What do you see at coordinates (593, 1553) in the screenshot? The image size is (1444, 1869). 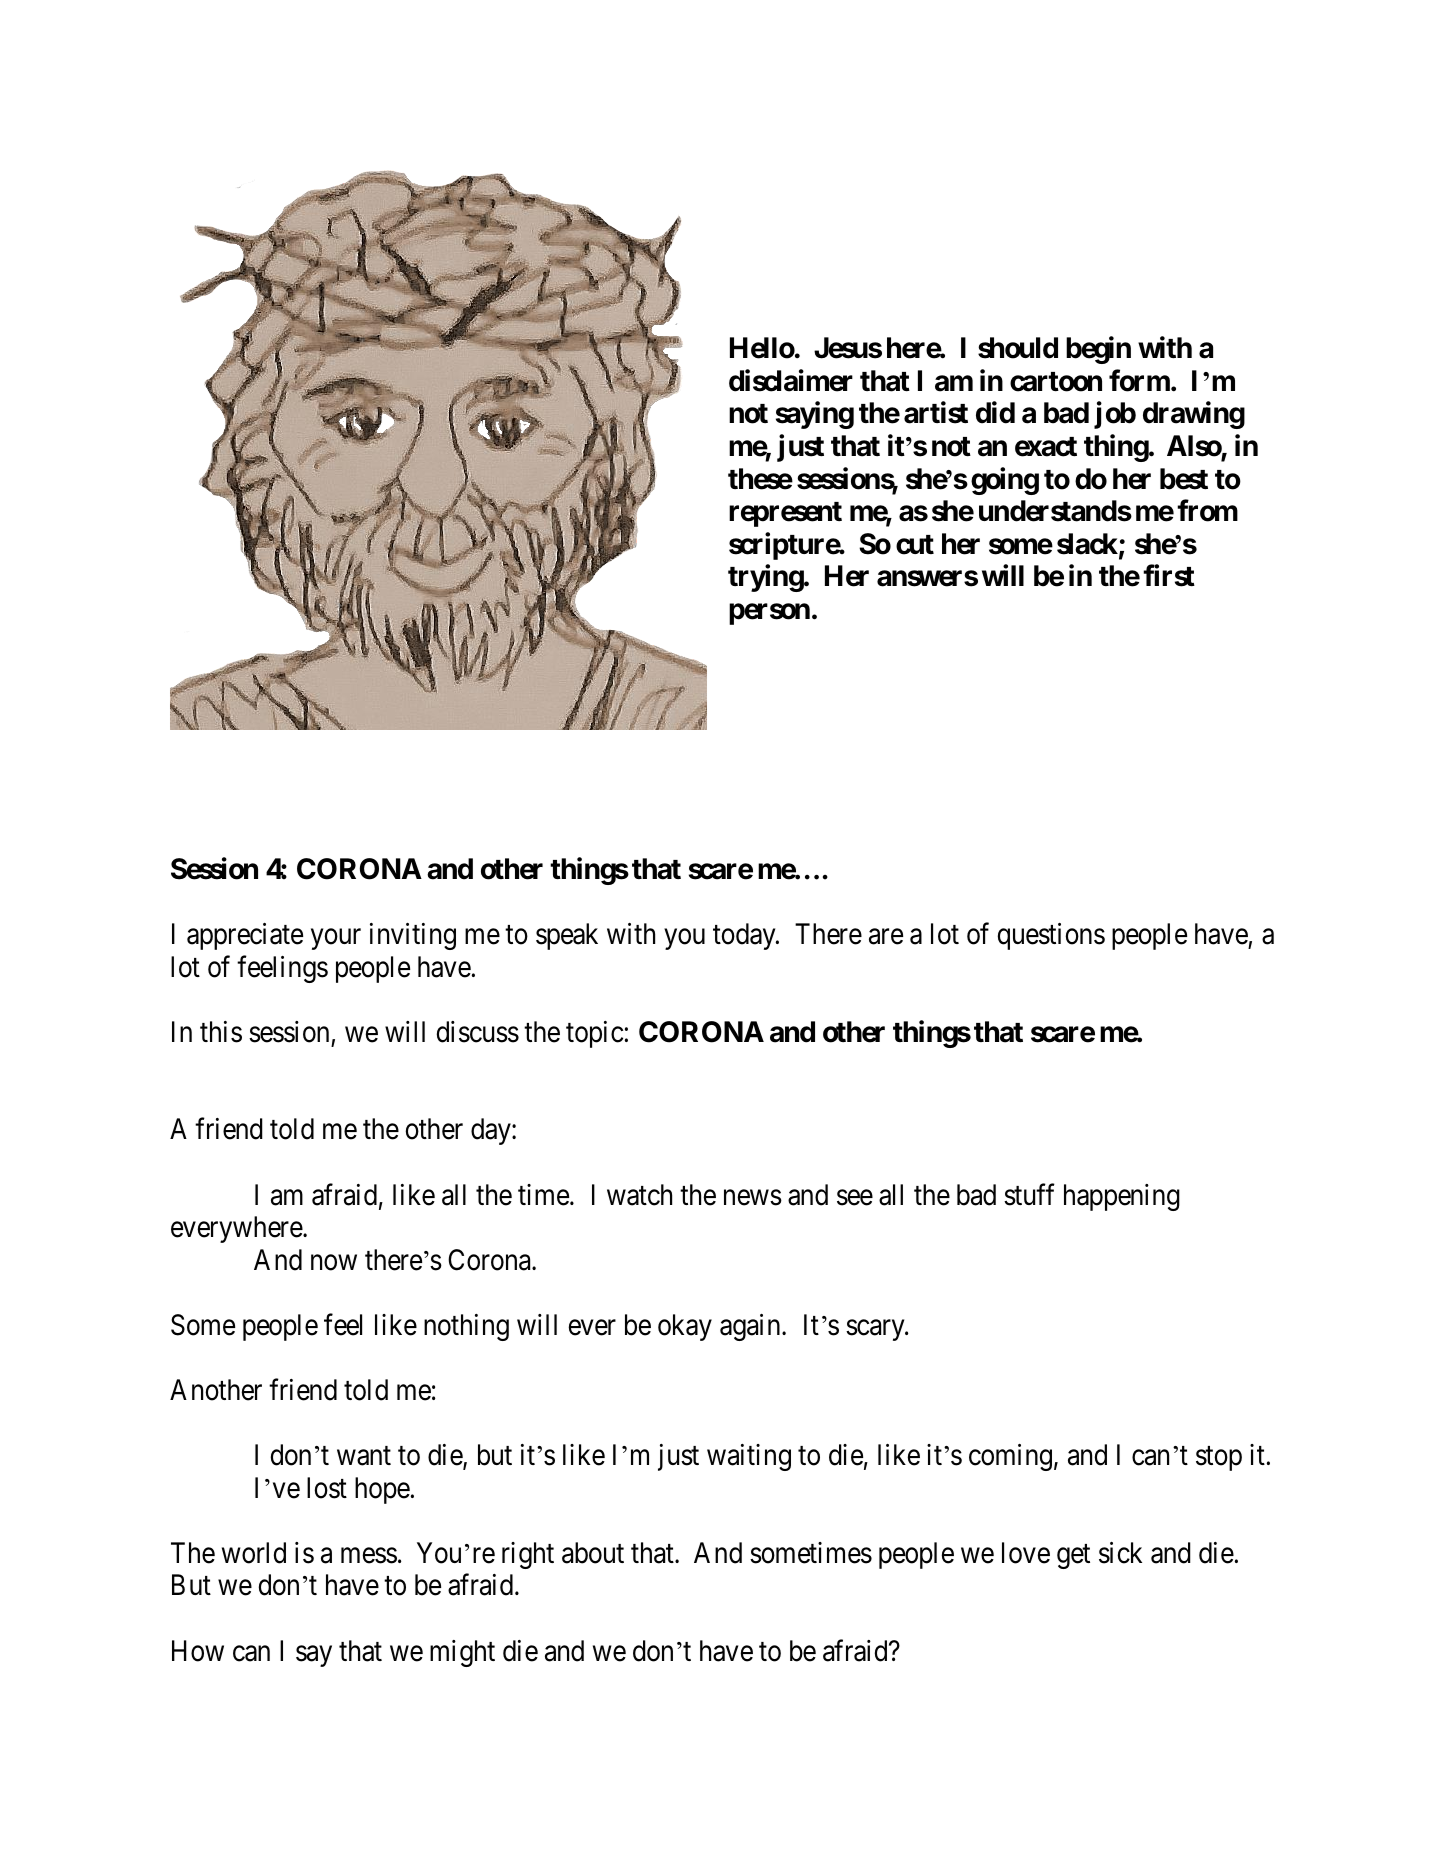 I see `about` at bounding box center [593, 1553].
